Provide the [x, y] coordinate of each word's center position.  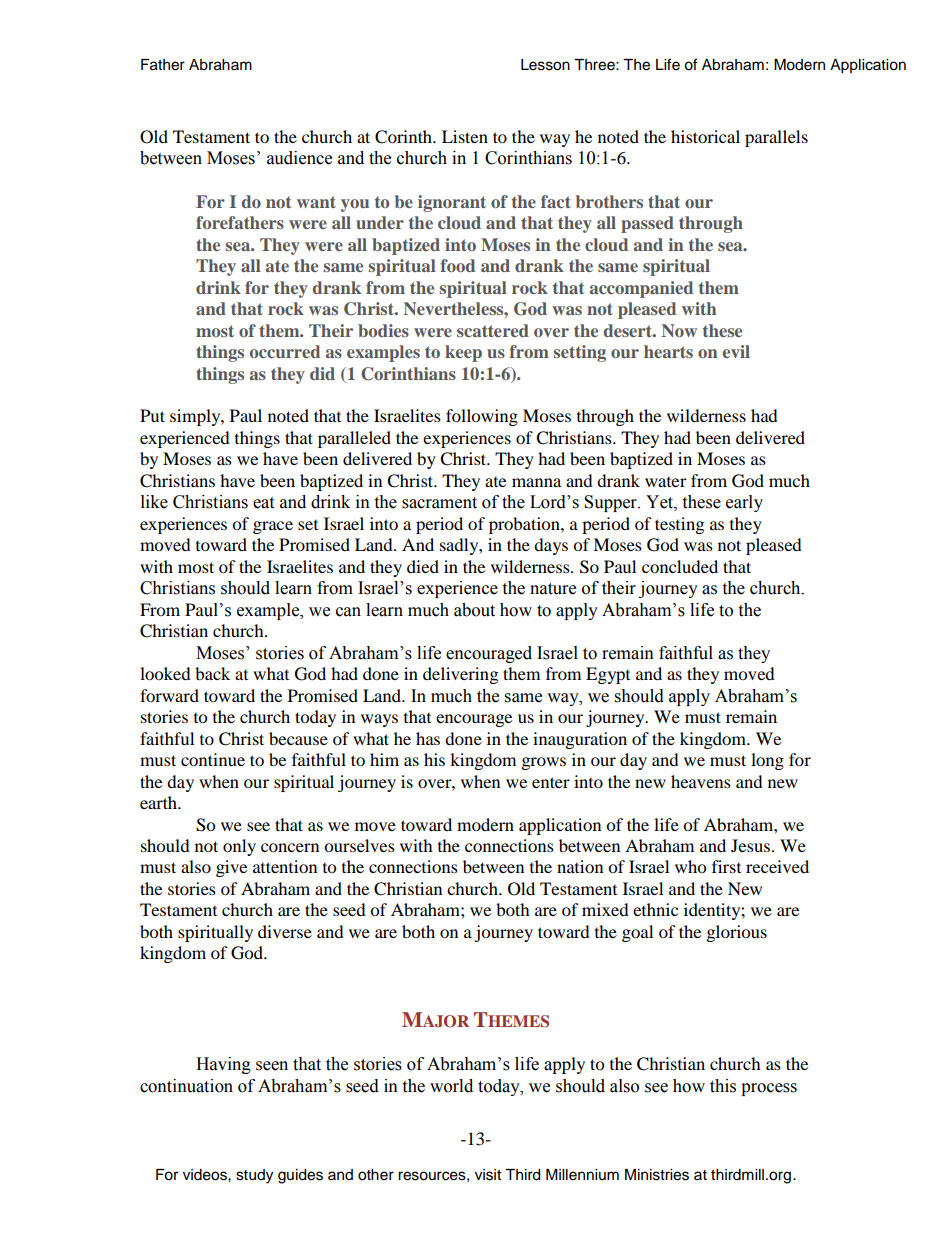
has [428, 738]
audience [299, 158]
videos [206, 1175]
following [482, 417]
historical [705, 136]
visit [488, 1175]
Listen [465, 136]
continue [213, 759]
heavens [701, 781]
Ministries [657, 1175]
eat [263, 503]
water [666, 482]
